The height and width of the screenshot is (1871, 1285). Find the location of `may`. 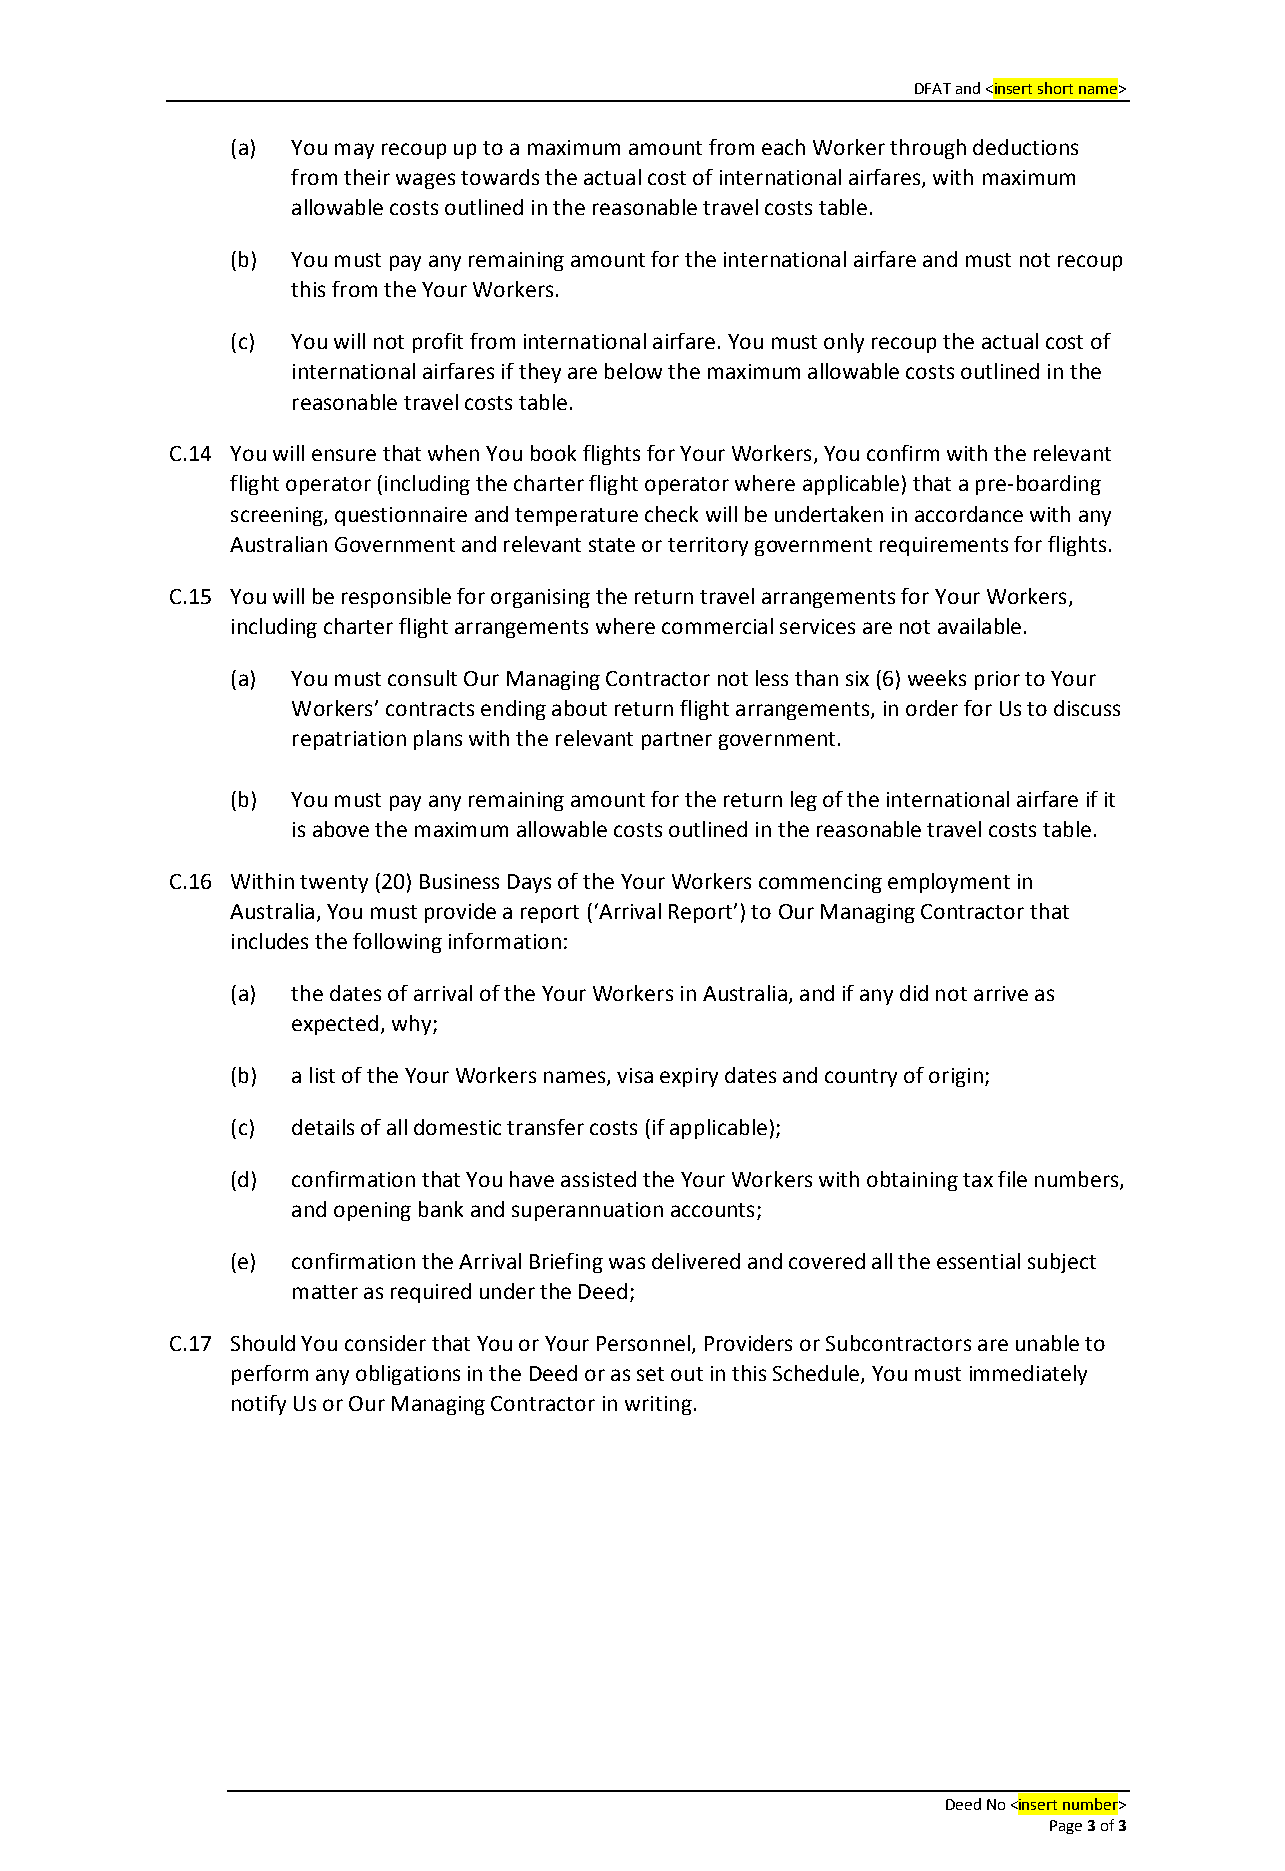

may is located at coordinates (354, 151).
